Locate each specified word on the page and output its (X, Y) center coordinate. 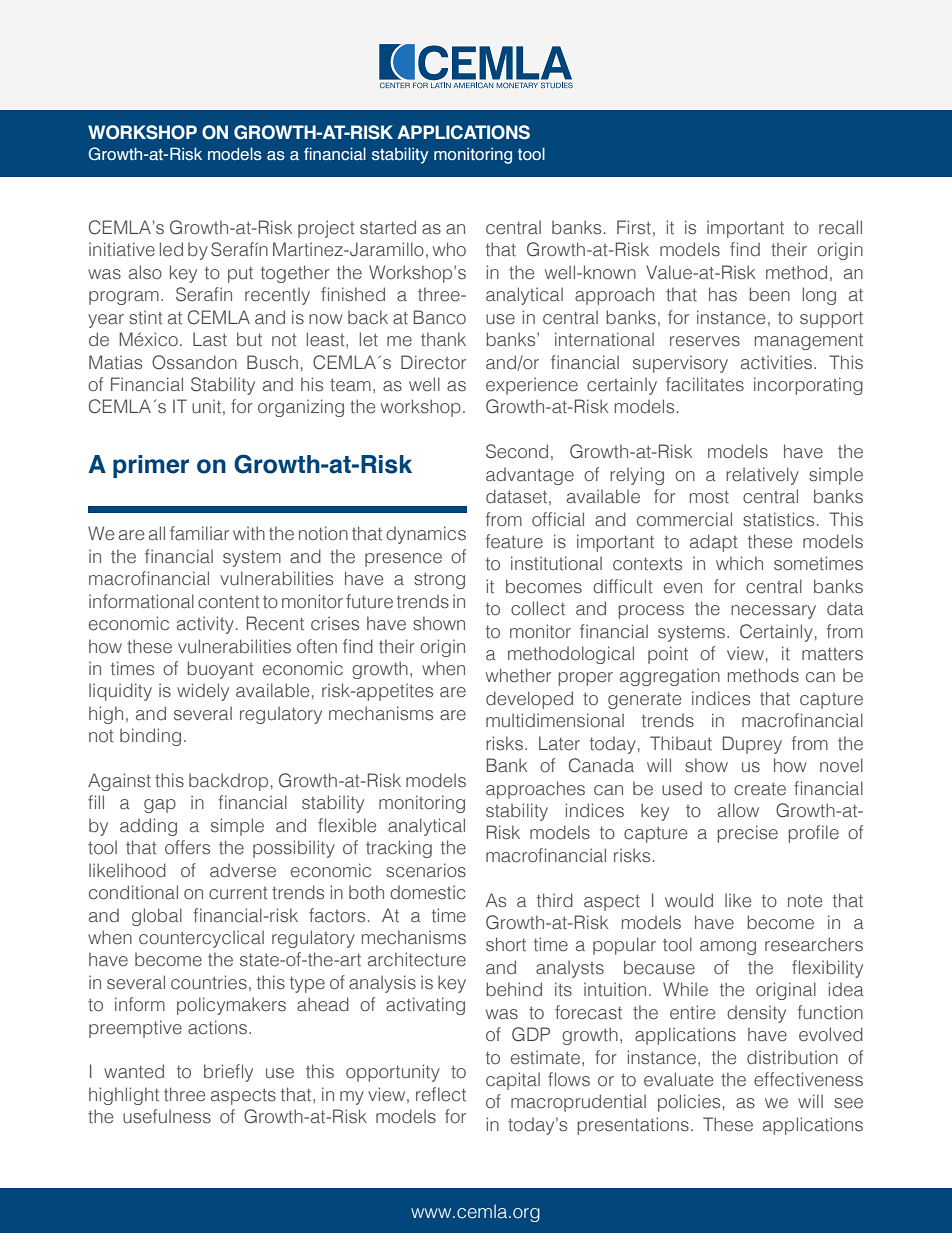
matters (832, 654)
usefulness (167, 1116)
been (769, 294)
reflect (441, 1094)
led (171, 249)
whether (518, 675)
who (449, 249)
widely (203, 692)
